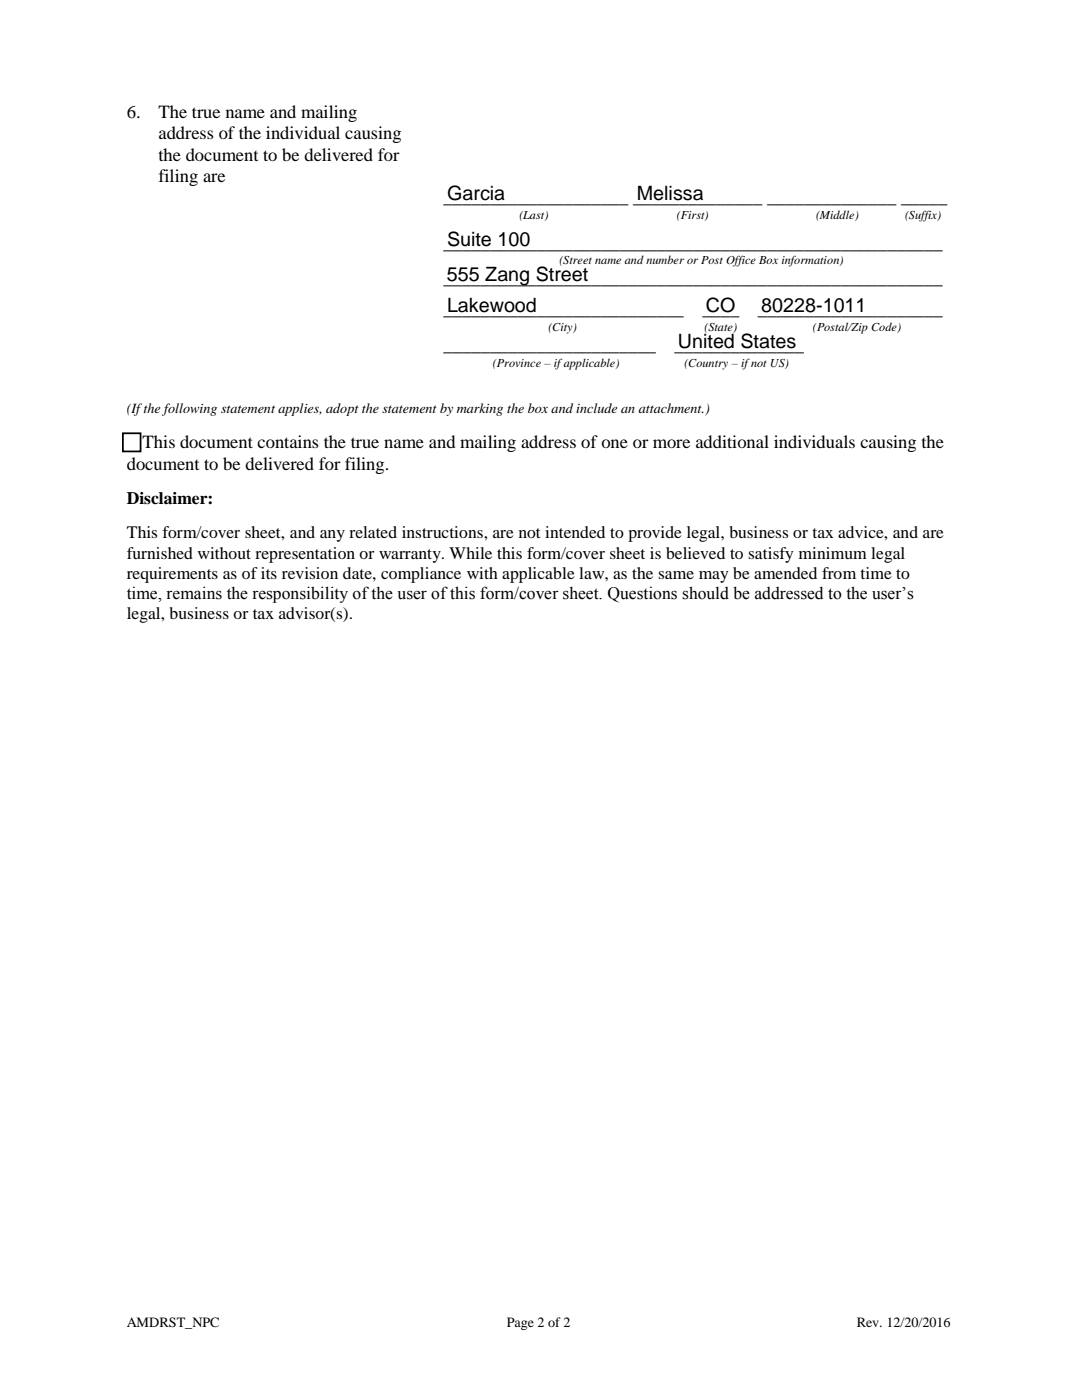 This document has width=1077, height=1394. What do you see at coordinates (741, 261) in the document?
I see `Office` at bounding box center [741, 261].
